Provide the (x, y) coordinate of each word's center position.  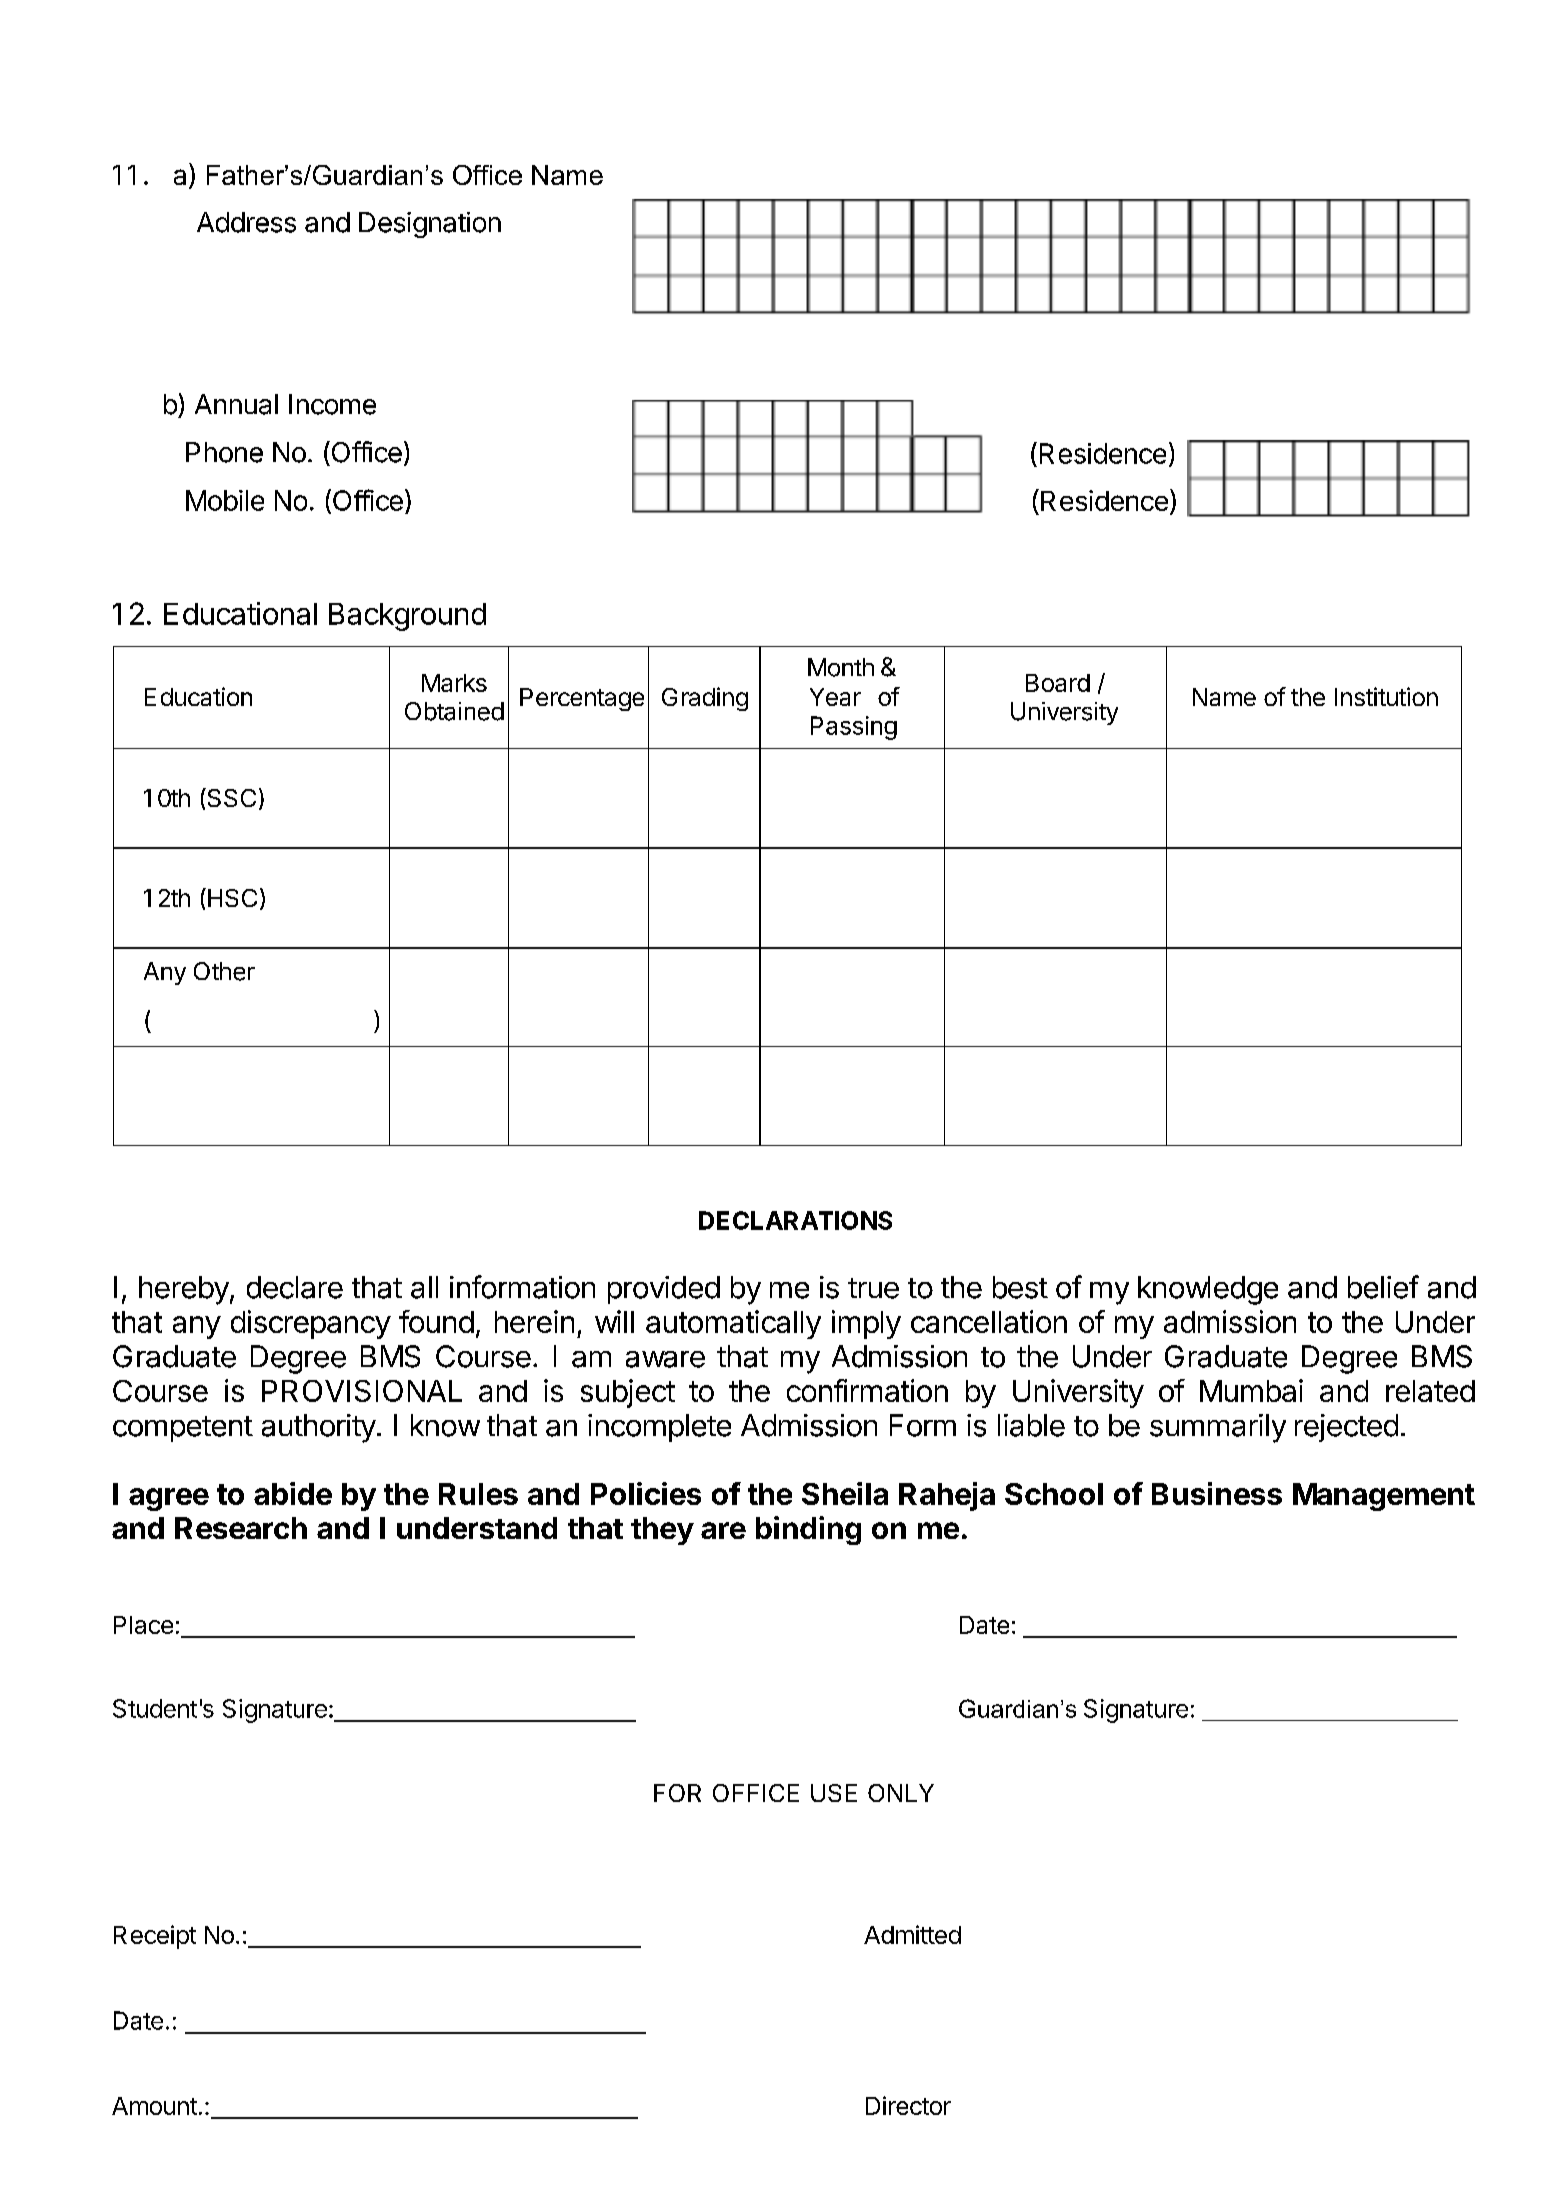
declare (295, 1287)
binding (808, 1530)
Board (1058, 683)
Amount (154, 2106)
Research (241, 1528)
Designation (430, 225)
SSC (230, 797)
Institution (1386, 696)
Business (1217, 1493)
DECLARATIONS (795, 1220)
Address (246, 222)
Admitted (912, 1934)
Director (908, 2105)
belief (1383, 1287)
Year (835, 697)
